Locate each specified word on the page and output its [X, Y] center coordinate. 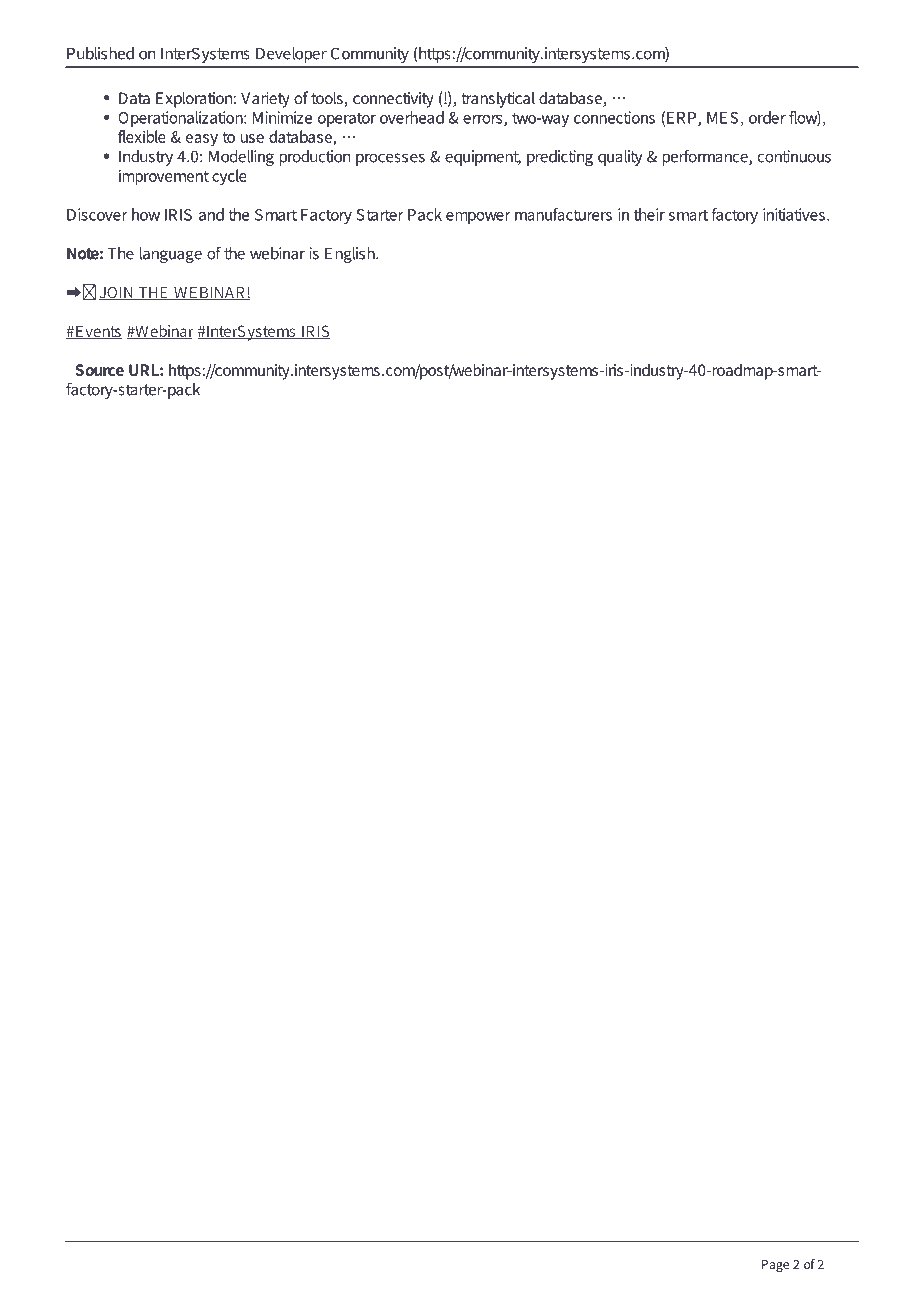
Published [100, 53]
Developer [291, 55]
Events [98, 332]
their [649, 214]
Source [99, 370]
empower [478, 218]
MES [722, 118]
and [211, 214]
